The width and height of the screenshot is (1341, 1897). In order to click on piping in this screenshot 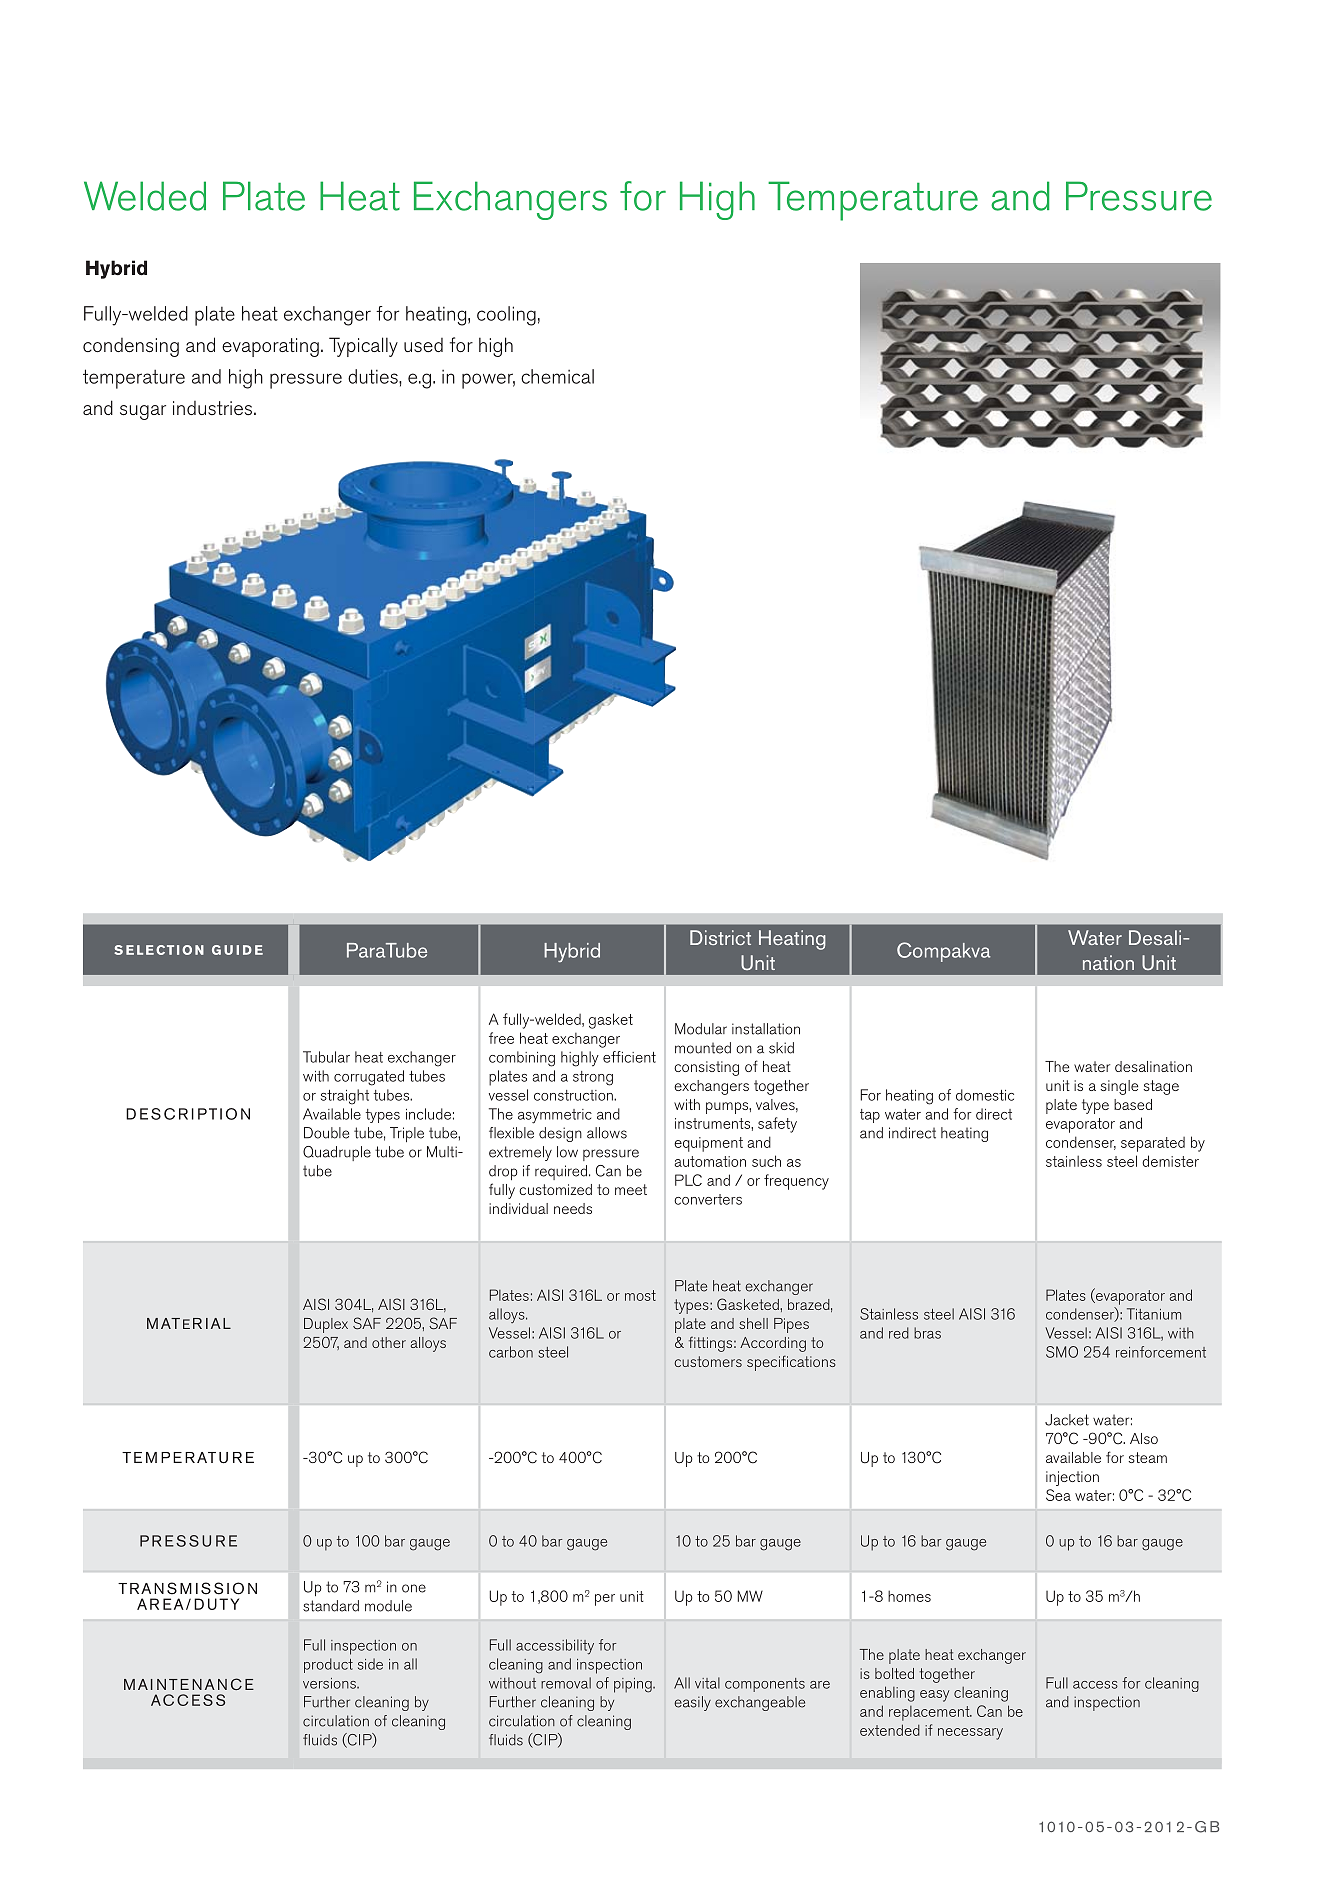, I will do `click(634, 1685)`.
